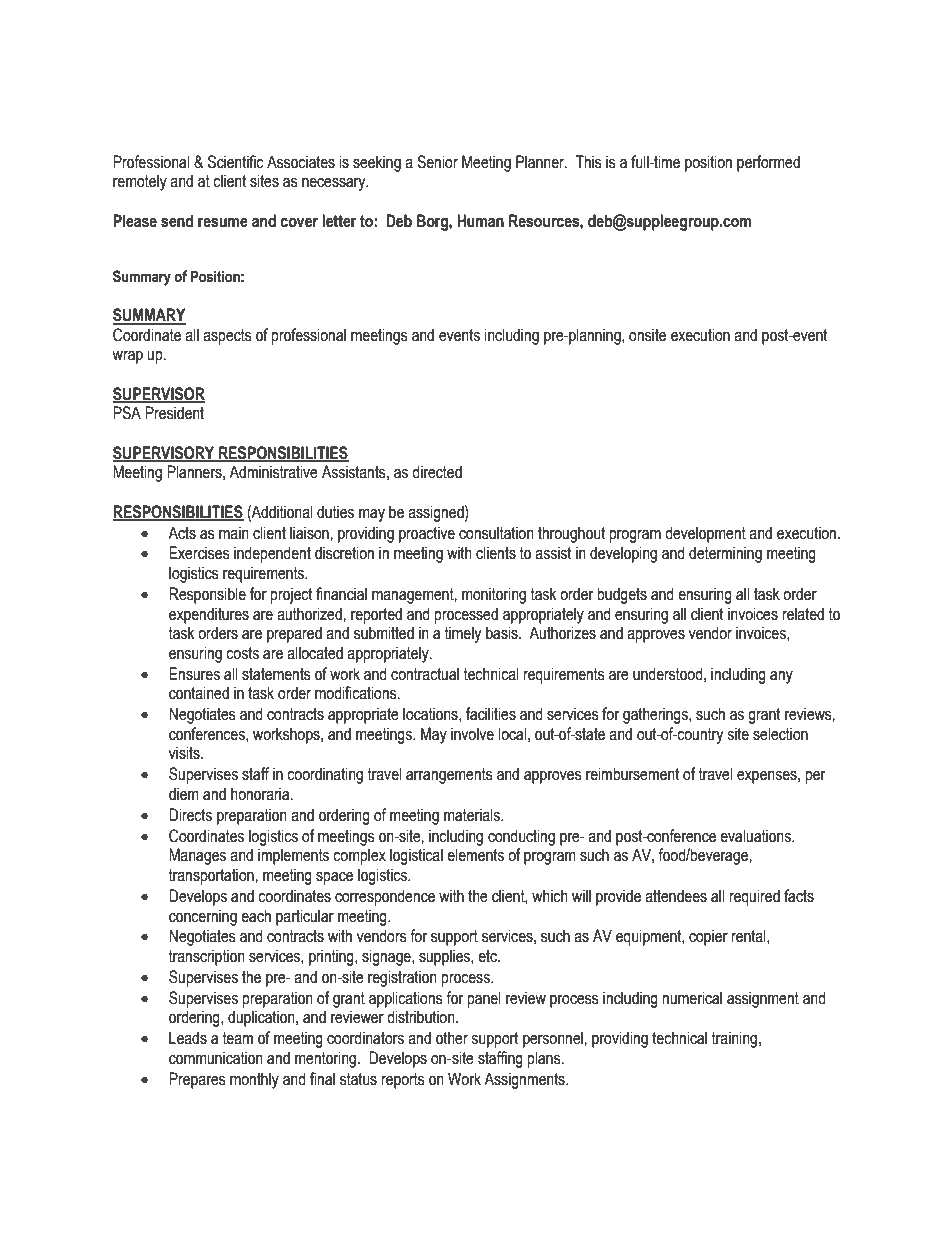  I want to click on communication, so click(216, 1058).
